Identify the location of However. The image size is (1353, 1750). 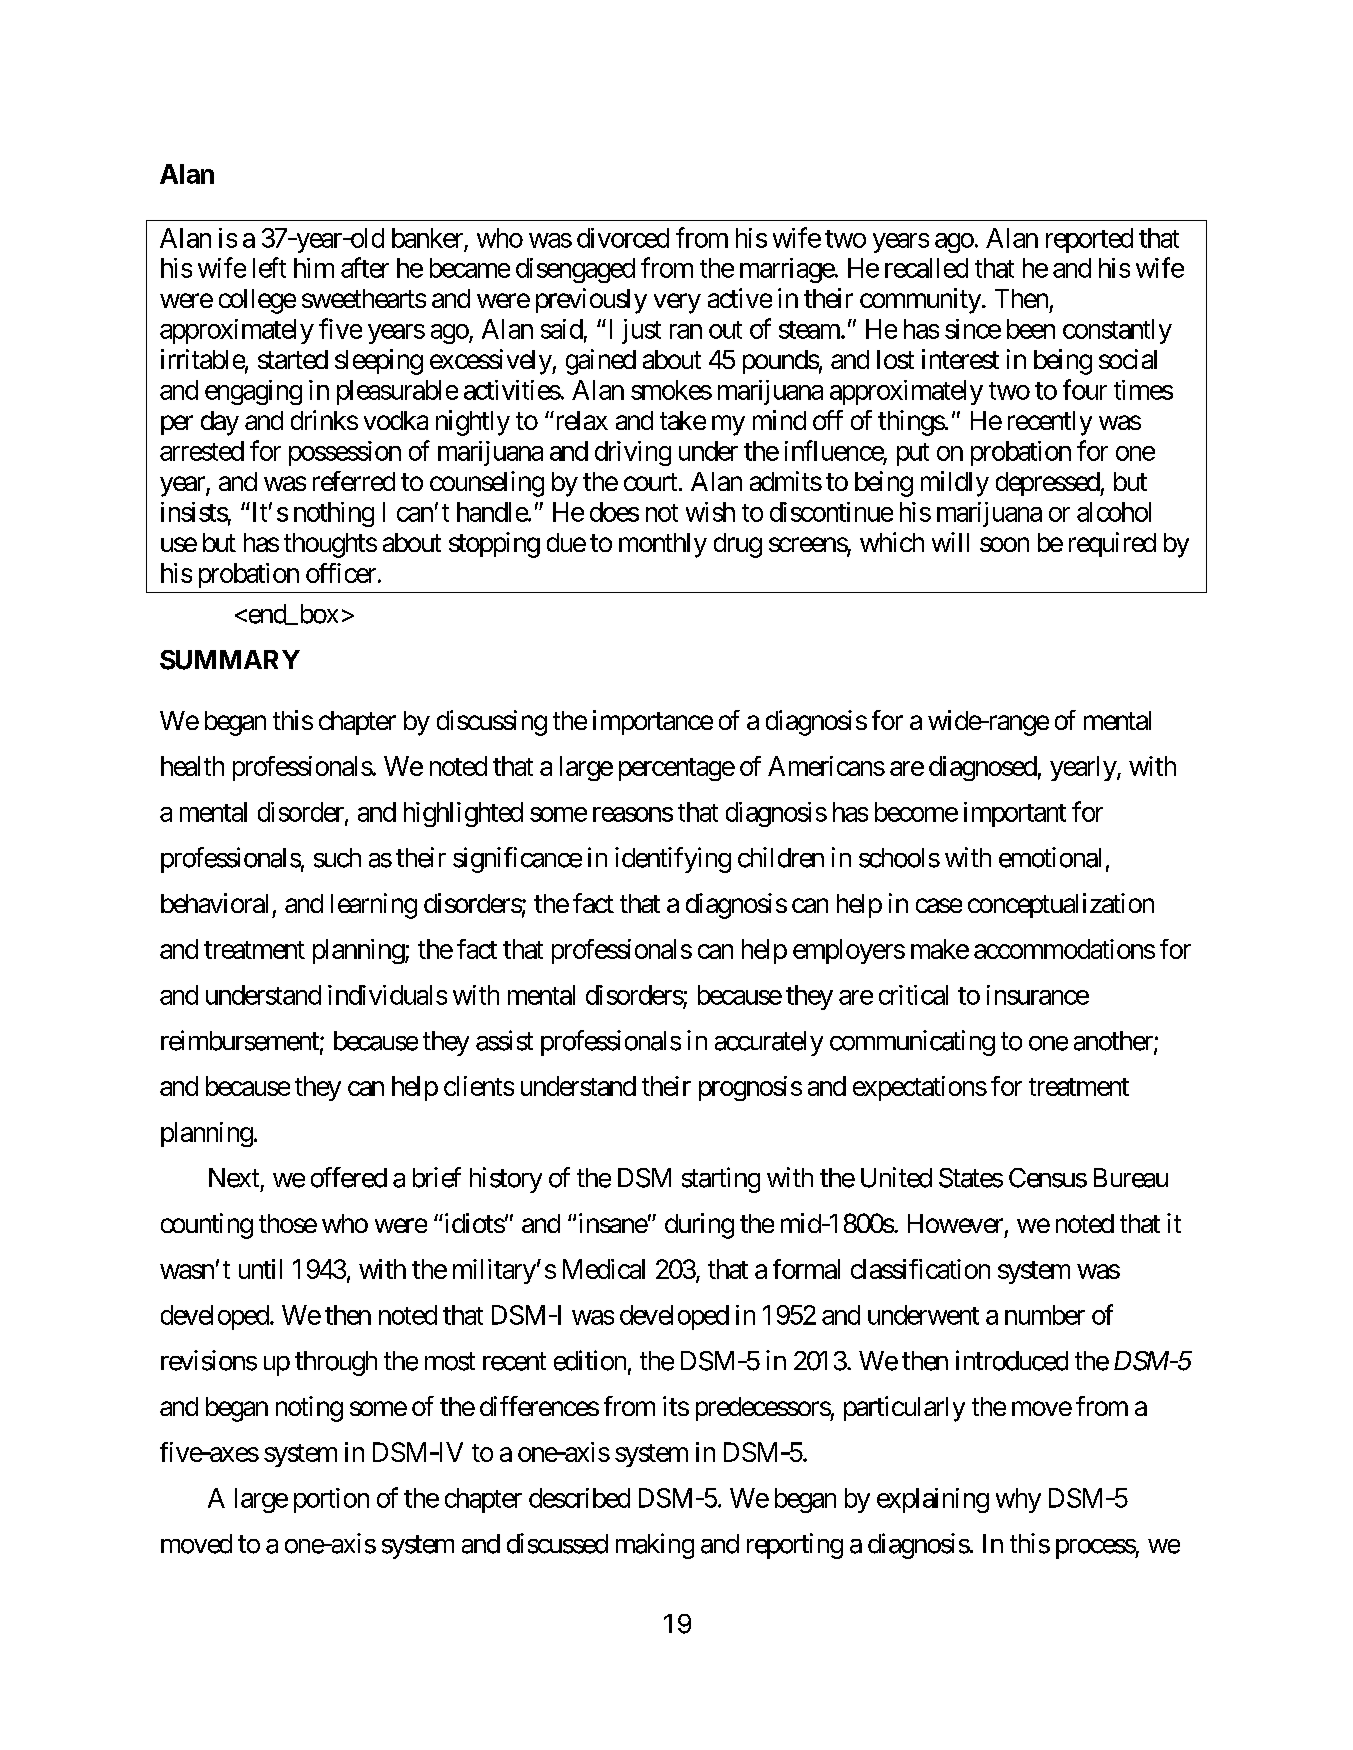
(955, 1223).
